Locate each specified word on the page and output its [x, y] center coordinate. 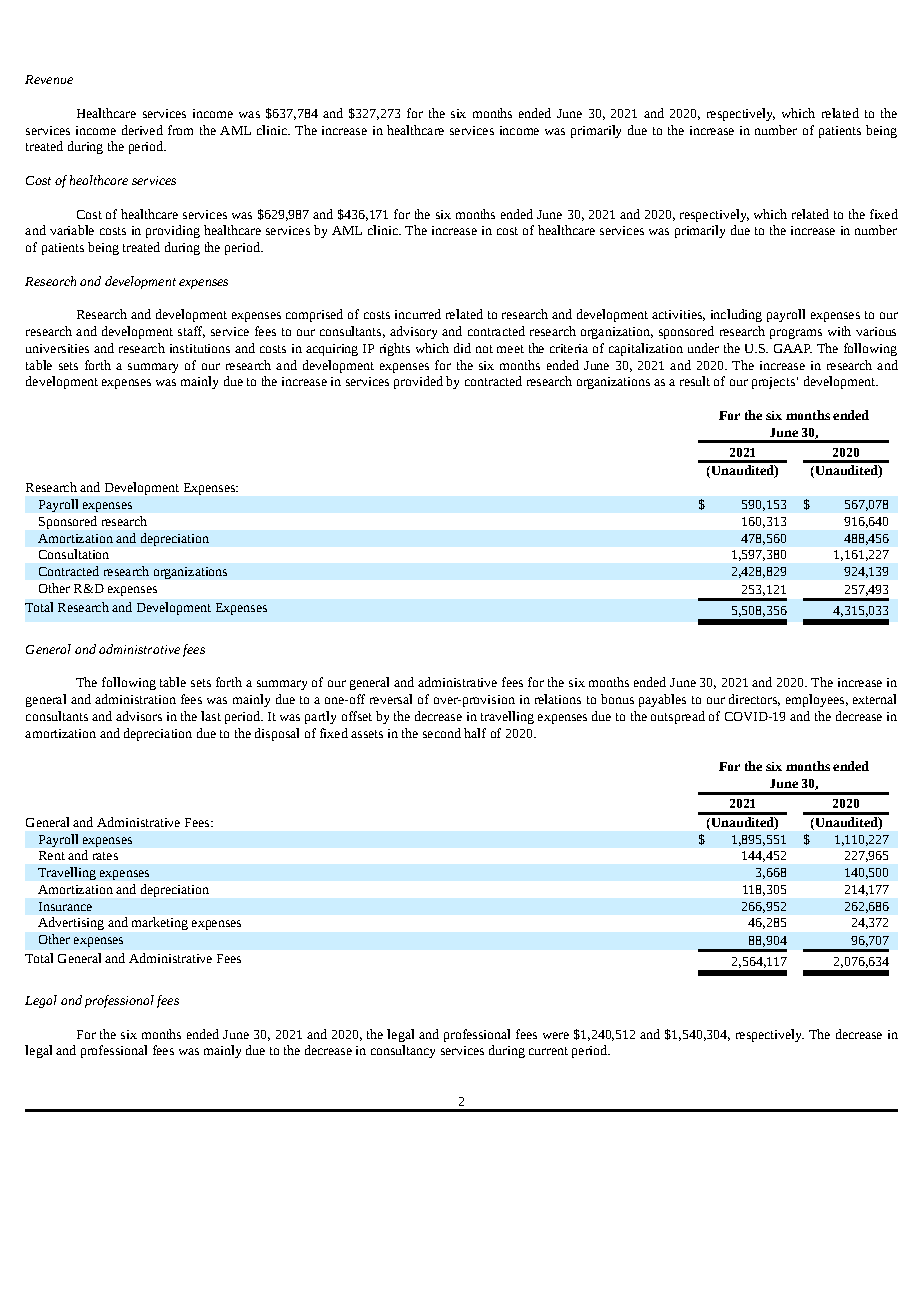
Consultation [74, 554]
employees [815, 700]
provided [418, 382]
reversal [391, 699]
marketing [160, 923]
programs [796, 334]
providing [173, 231]
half [475, 733]
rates [105, 856]
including [736, 315]
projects [773, 383]
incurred [418, 314]
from [180, 130]
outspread [678, 717]
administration [135, 699]
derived [142, 130]
